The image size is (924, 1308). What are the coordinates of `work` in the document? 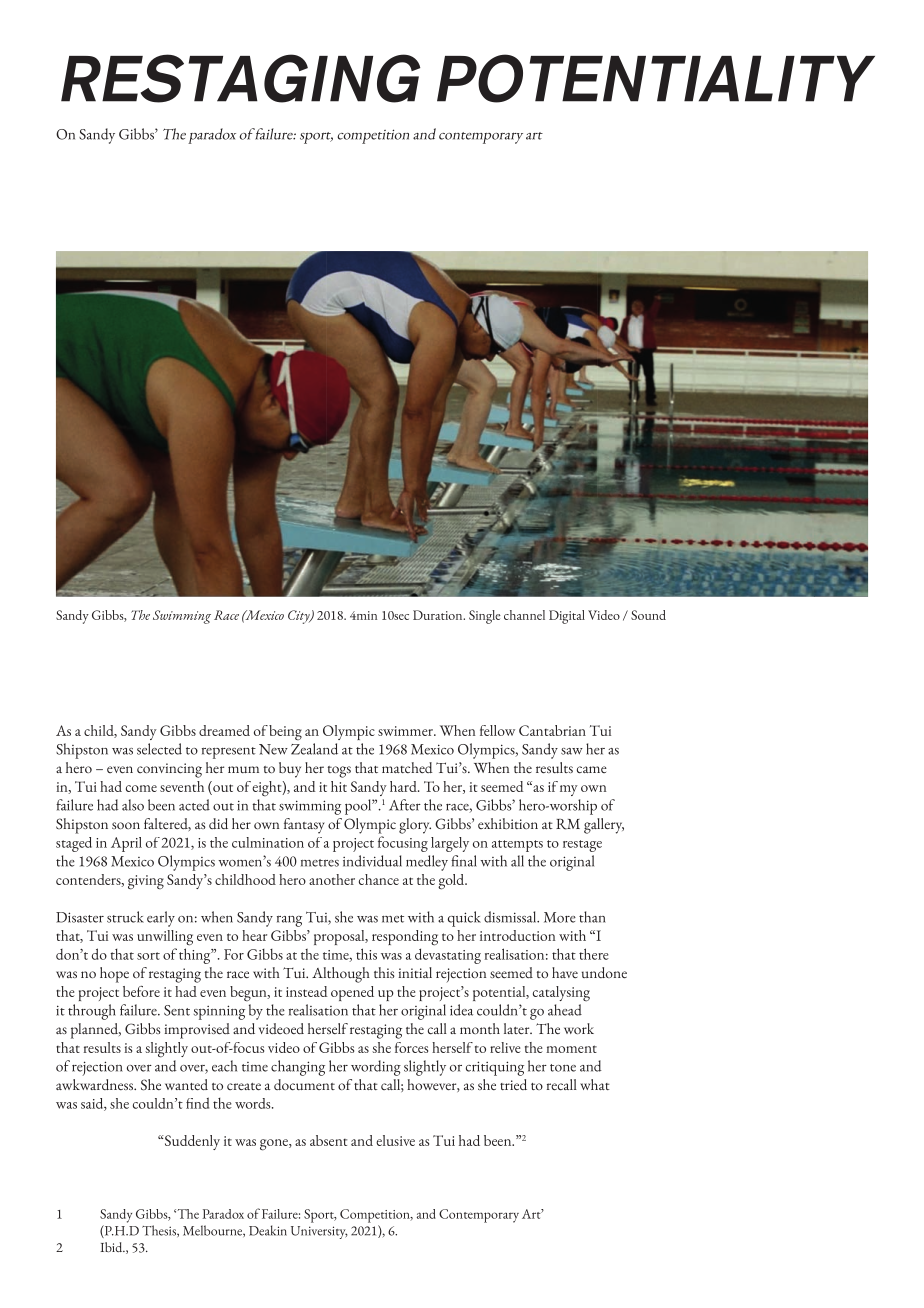 It's located at (579, 1028).
